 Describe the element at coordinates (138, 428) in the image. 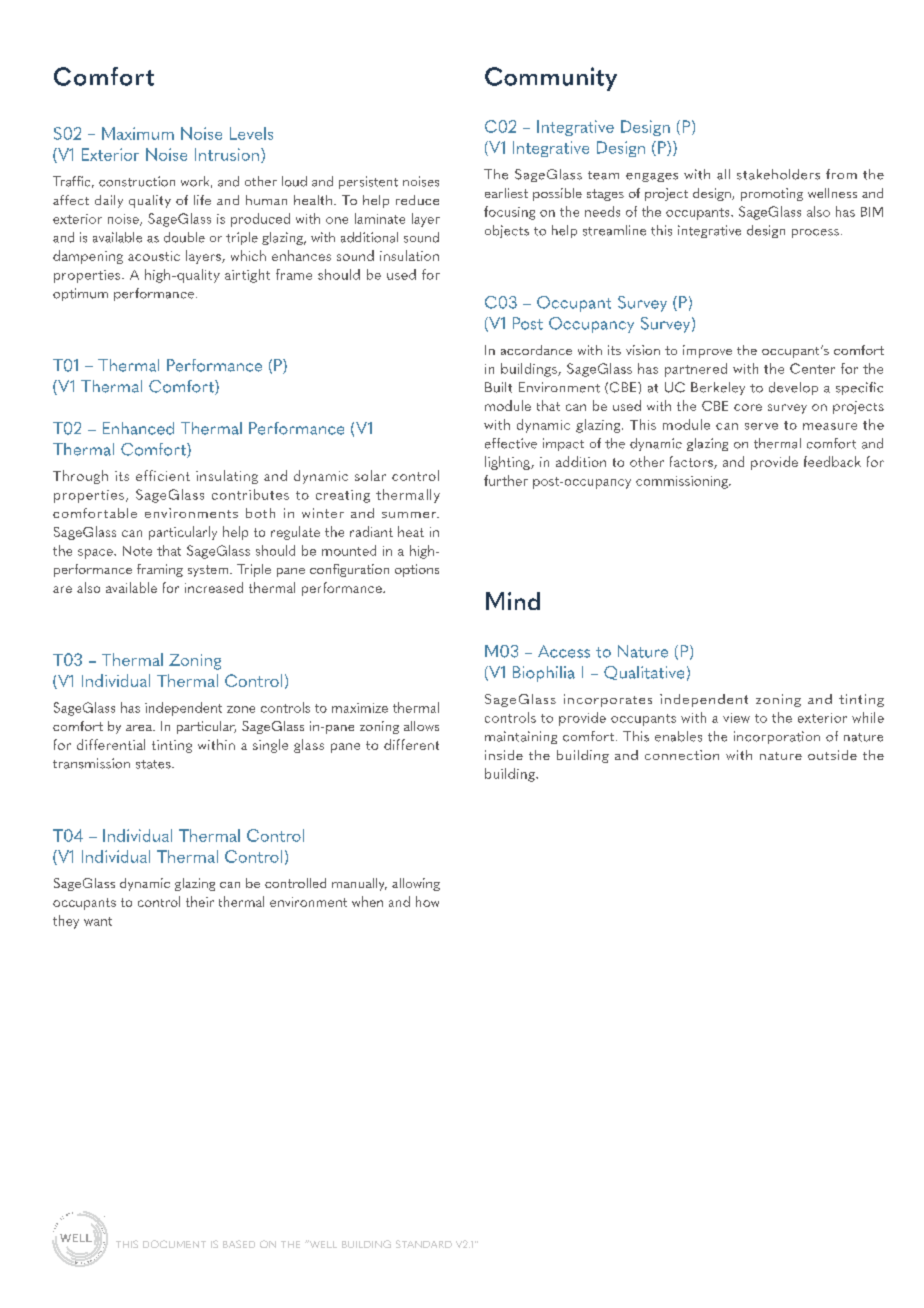

I see `Enhanced` at that location.
